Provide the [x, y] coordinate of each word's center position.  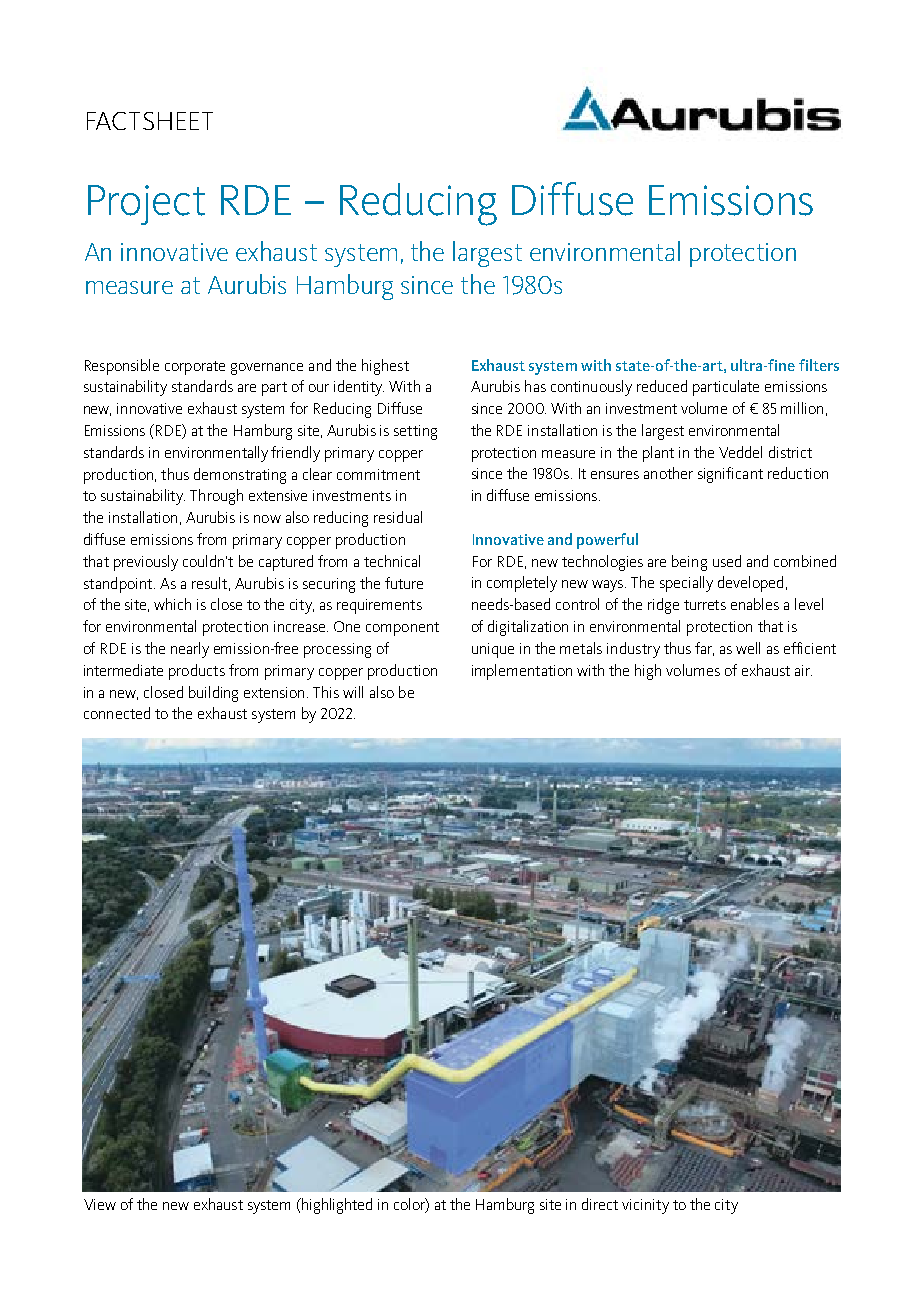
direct [600, 1204]
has [535, 386]
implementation [522, 672]
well [748, 648]
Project [146, 205]
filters [819, 365]
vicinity [645, 1206]
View [100, 1204]
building [213, 694]
